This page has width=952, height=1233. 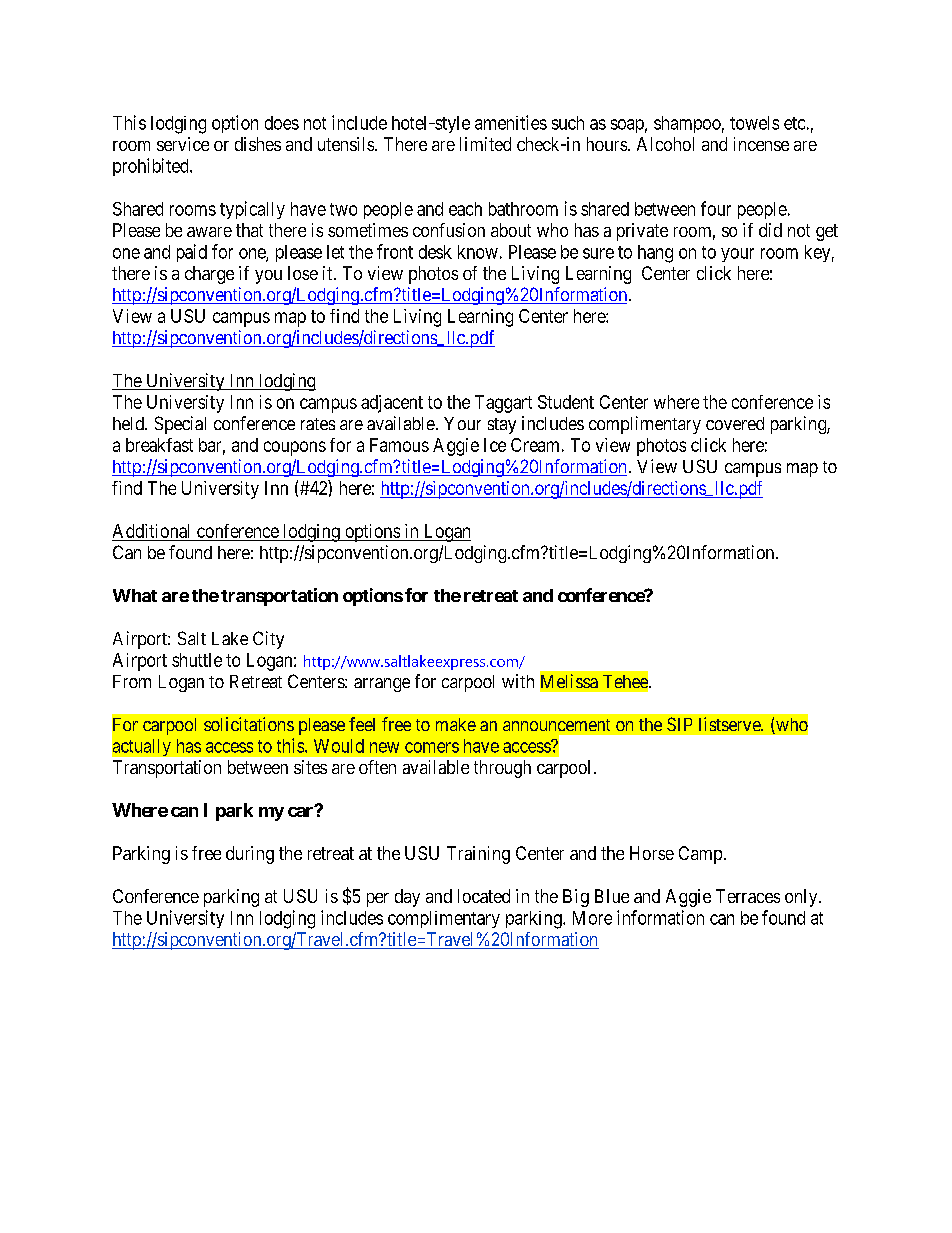 I want to click on with, so click(x=518, y=681).
